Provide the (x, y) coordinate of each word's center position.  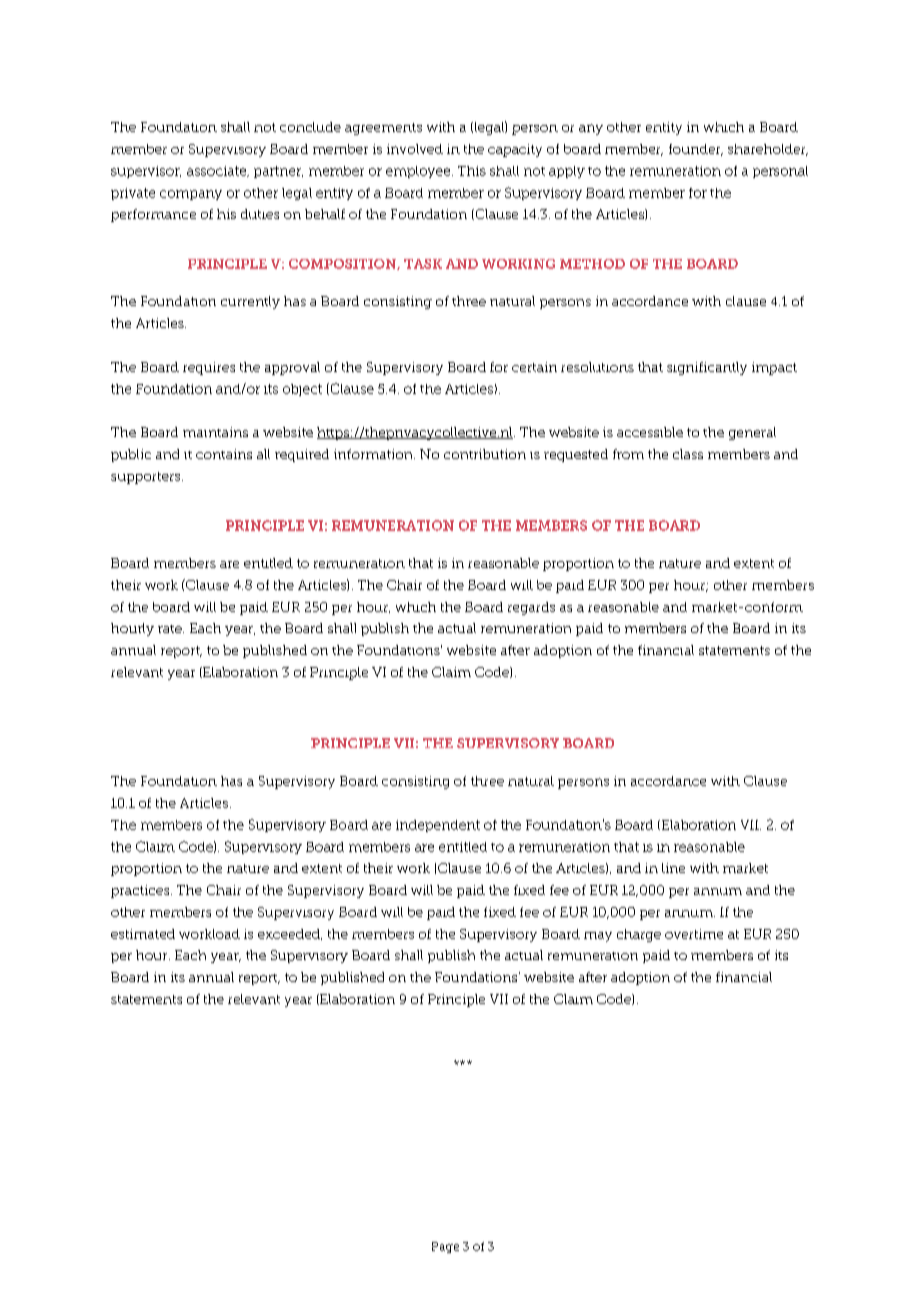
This (472, 171)
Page (445, 1247)
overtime (694, 934)
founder (696, 150)
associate (218, 171)
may (598, 937)
